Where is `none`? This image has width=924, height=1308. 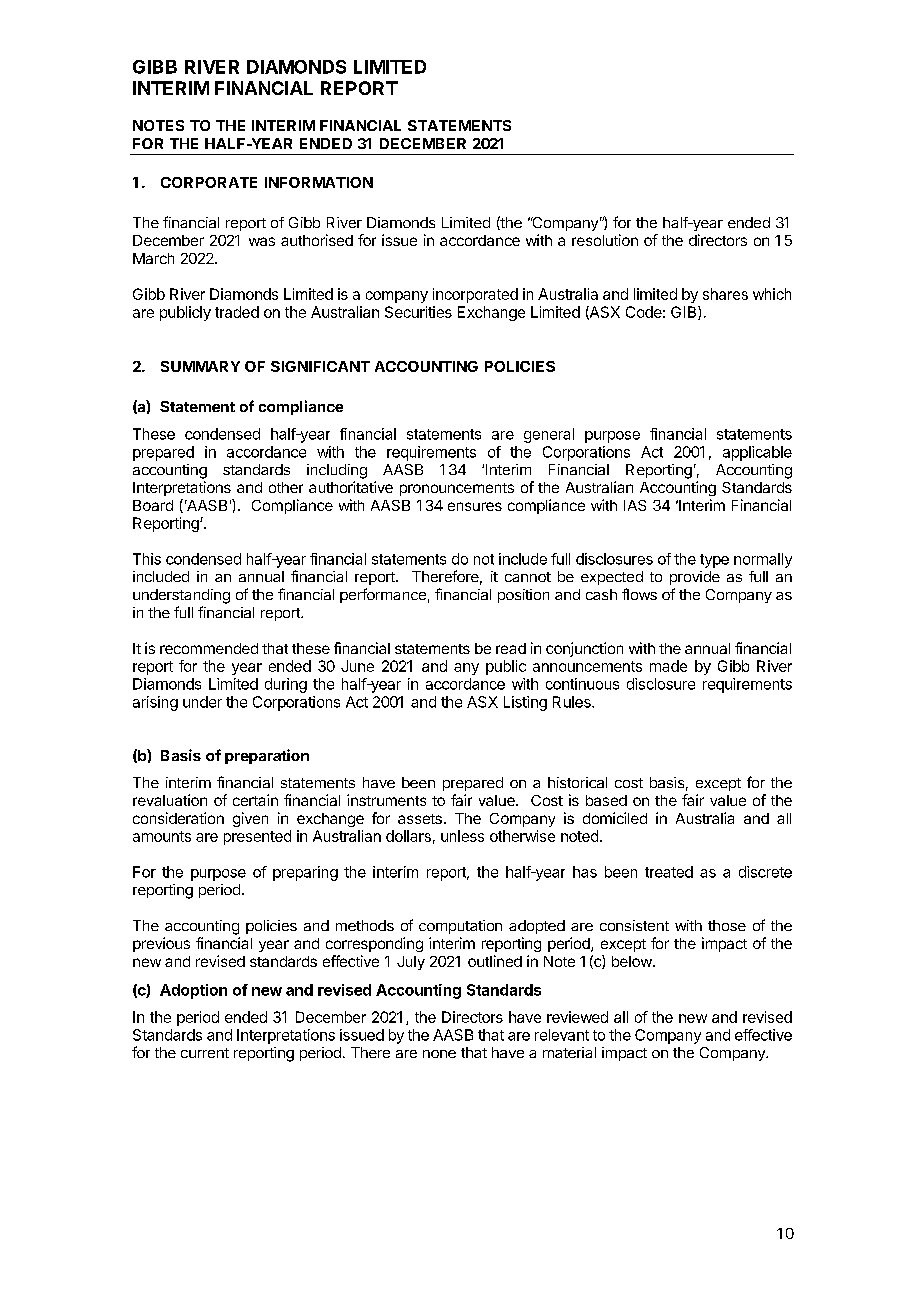
none is located at coordinates (439, 1054).
